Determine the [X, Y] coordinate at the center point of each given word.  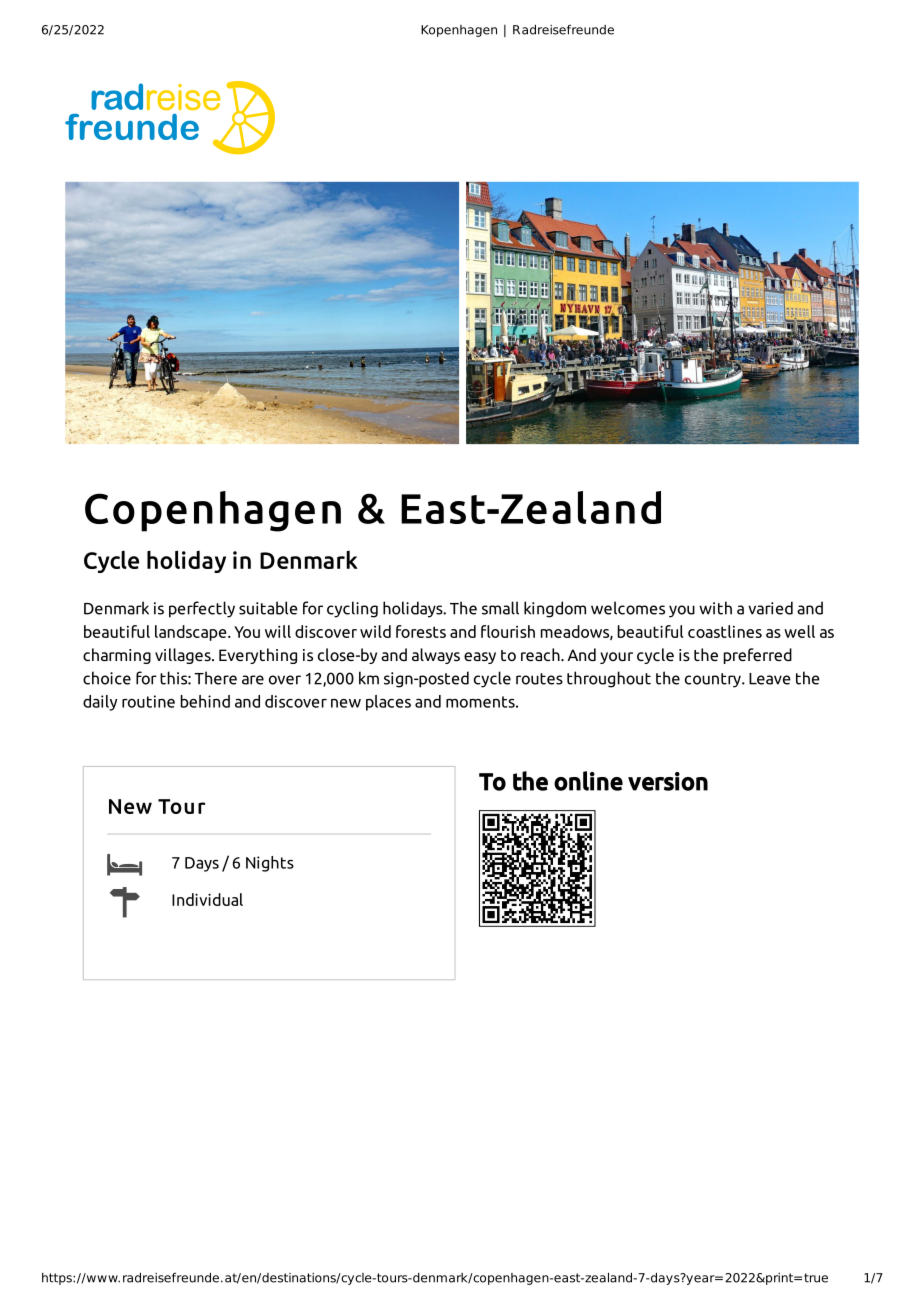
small [500, 608]
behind [205, 701]
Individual [207, 899]
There [215, 678]
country [714, 680]
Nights [270, 864]
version [668, 781]
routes [539, 679]
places [388, 703]
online [588, 781]
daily [100, 703]
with [715, 608]
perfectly [202, 609]
